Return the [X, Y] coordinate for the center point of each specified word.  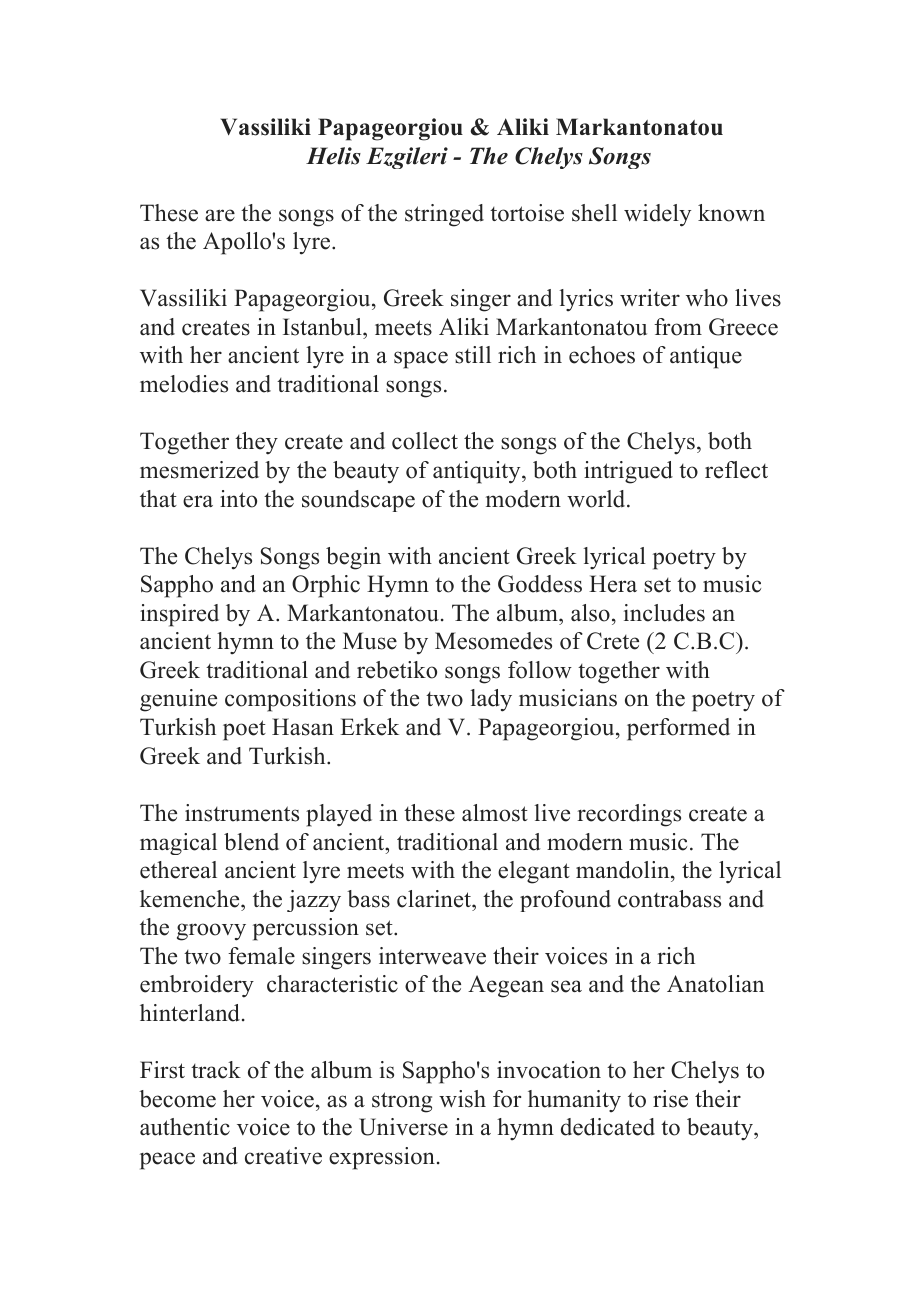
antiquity [478, 472]
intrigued [628, 472]
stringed [444, 215]
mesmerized [199, 470]
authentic [185, 1127]
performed [678, 729]
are [220, 215]
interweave [432, 956]
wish [462, 1099]
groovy [211, 932]
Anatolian [715, 984]
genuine [178, 700]
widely [657, 215]
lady [491, 700]
